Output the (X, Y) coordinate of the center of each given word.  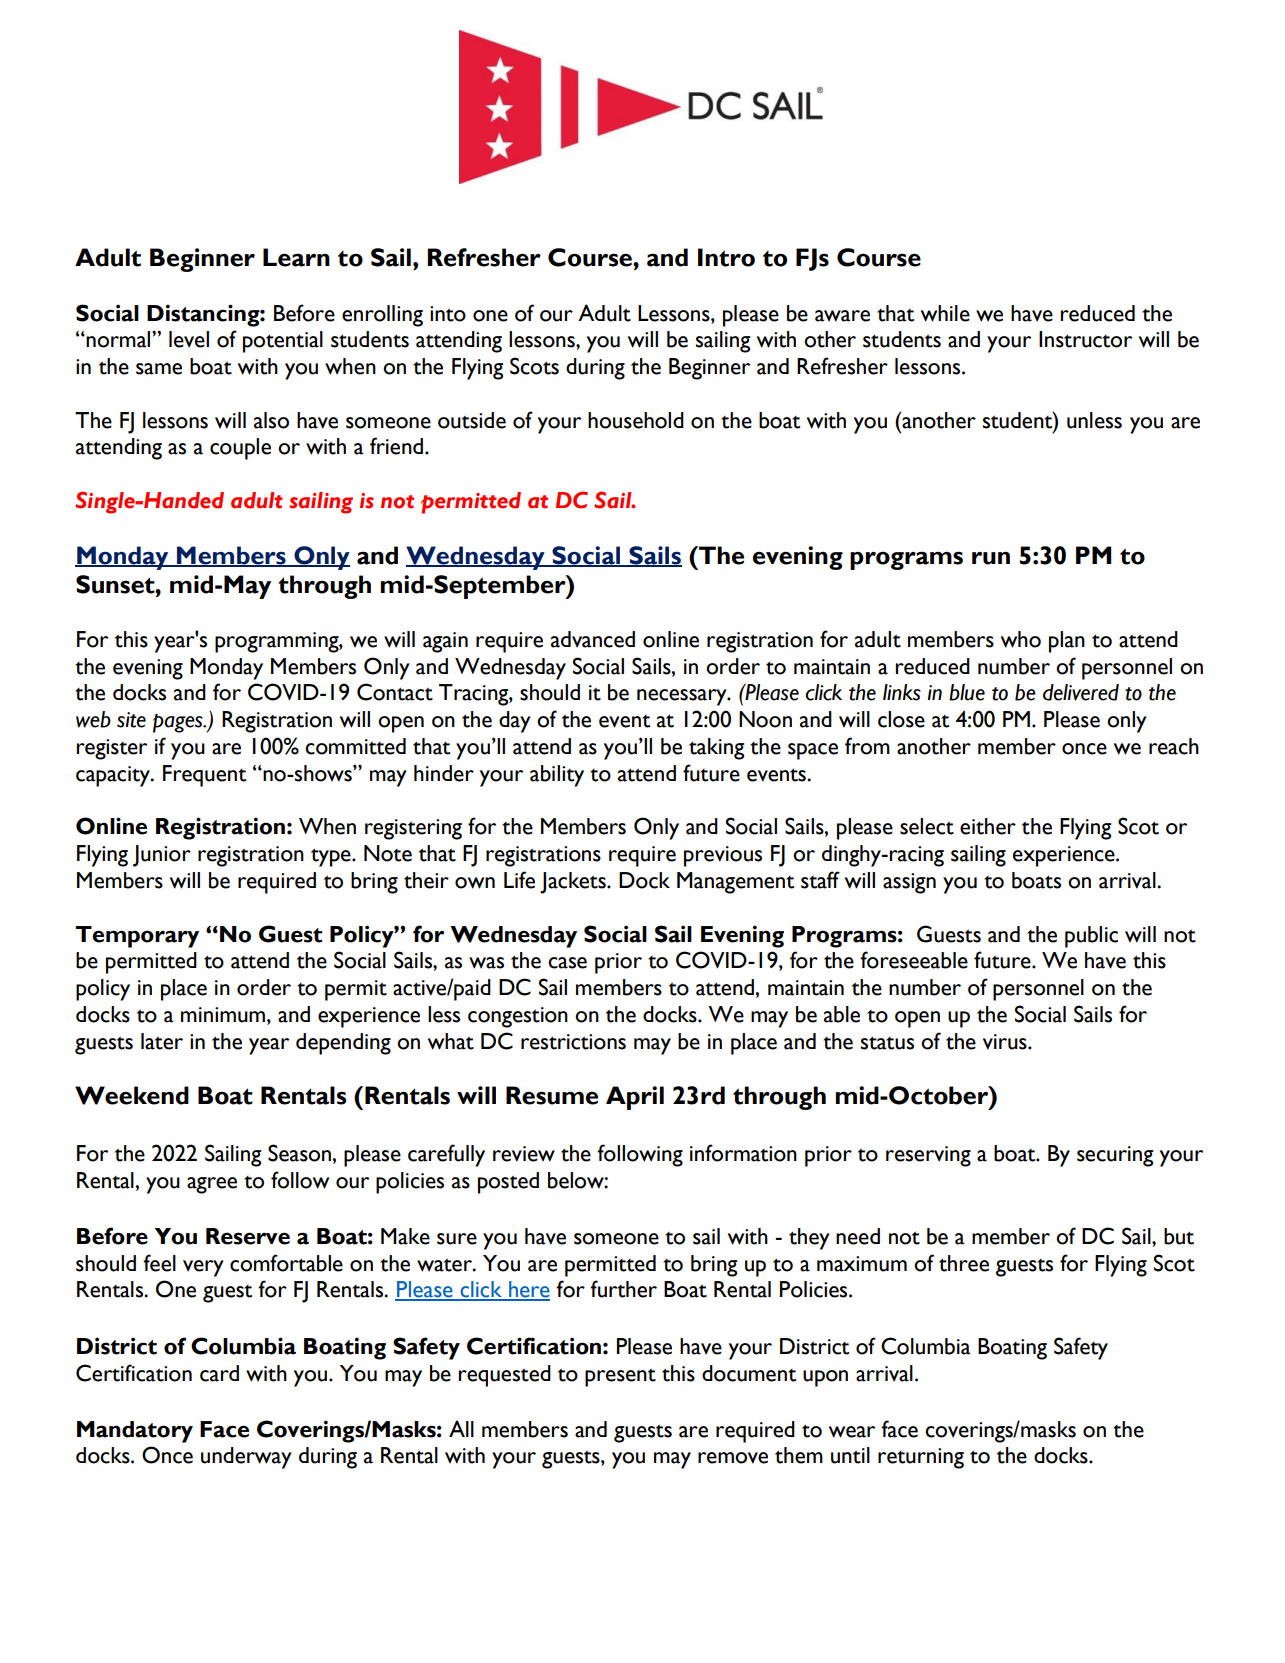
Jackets (574, 883)
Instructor (1085, 339)
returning (921, 1458)
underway (246, 1458)
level (189, 339)
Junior (162, 856)
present (620, 1377)
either (988, 826)
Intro (726, 257)
